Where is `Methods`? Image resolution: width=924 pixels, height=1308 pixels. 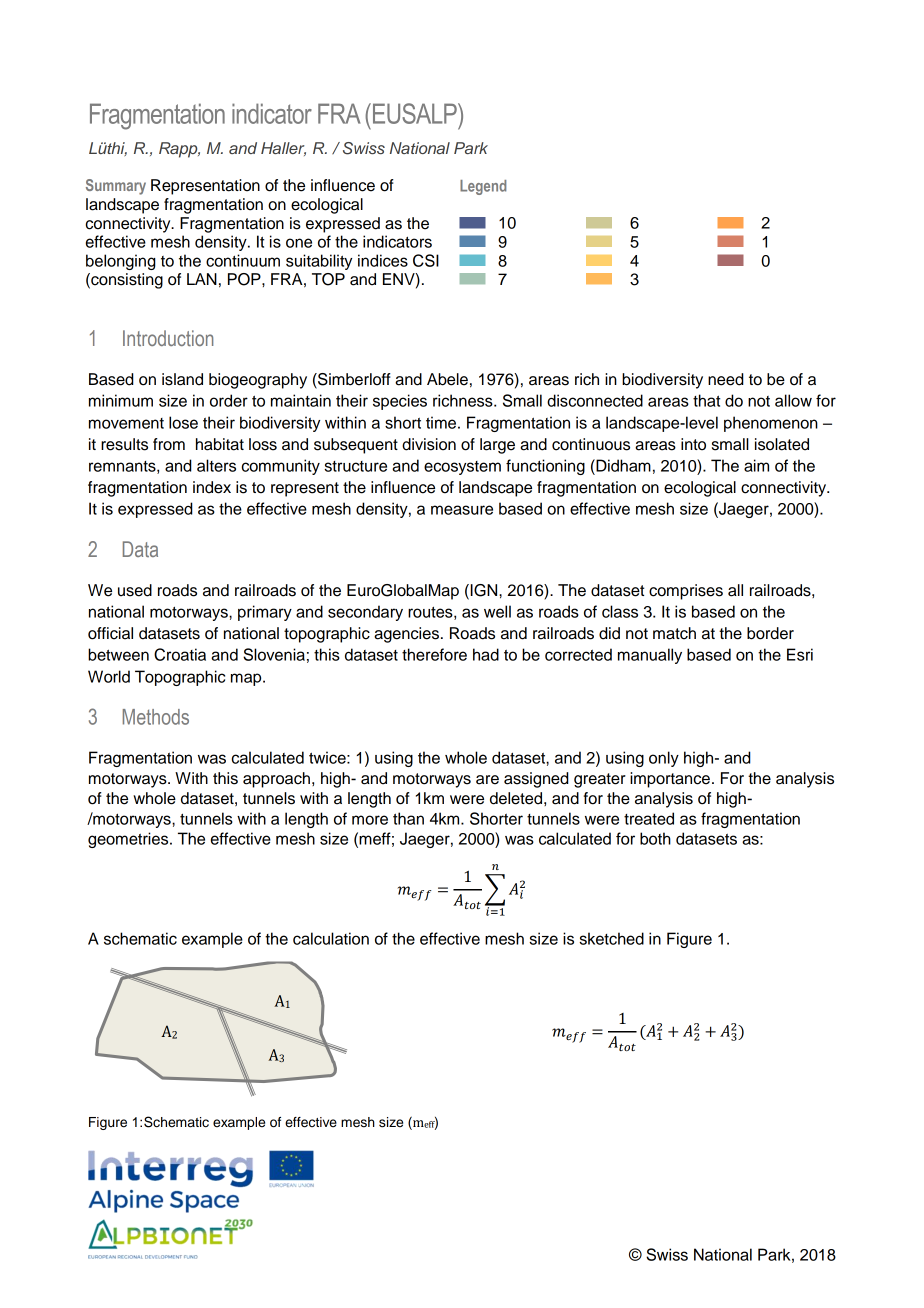 Methods is located at coordinates (156, 717).
